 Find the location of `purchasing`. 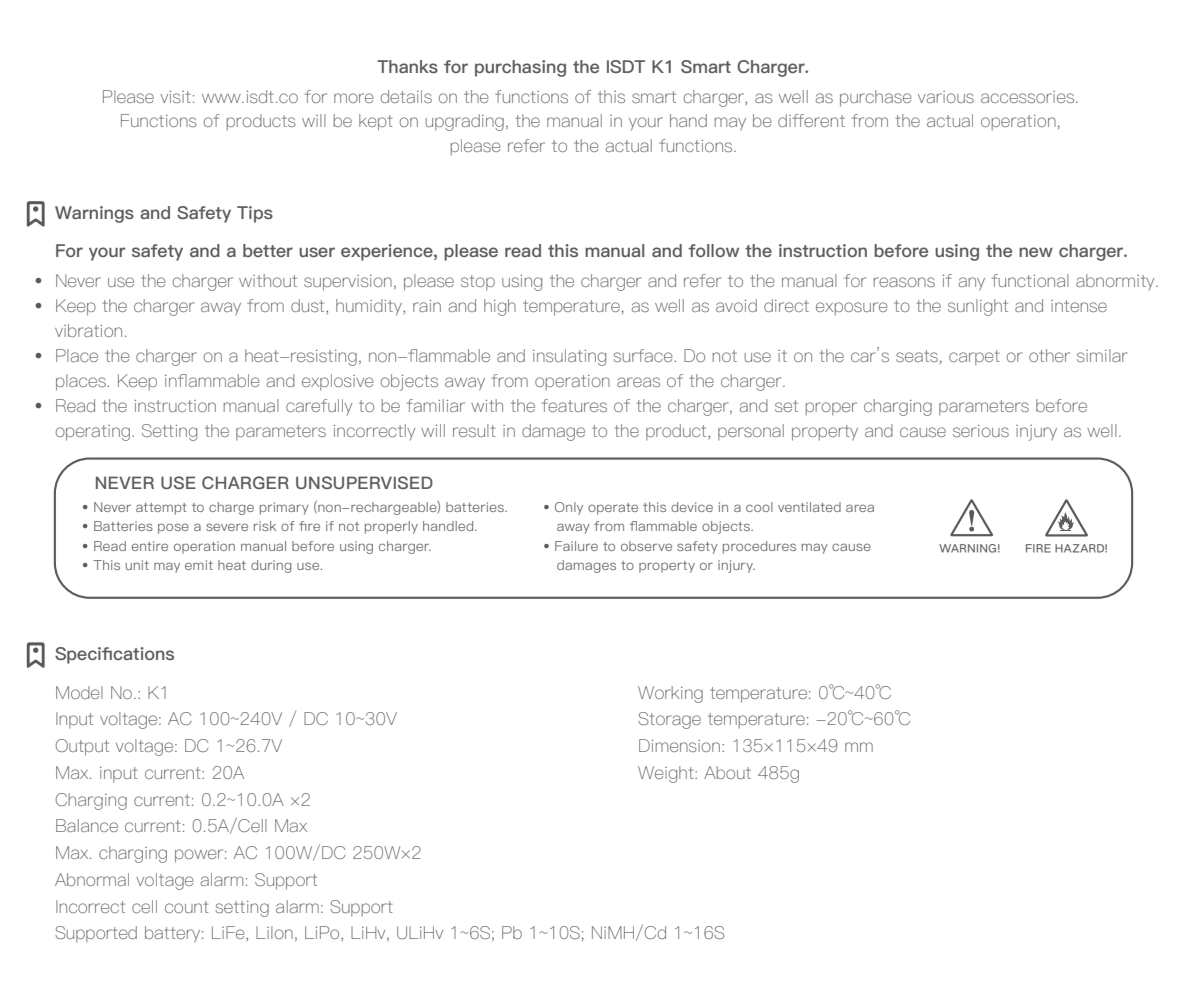

purchasing is located at coordinates (520, 68).
